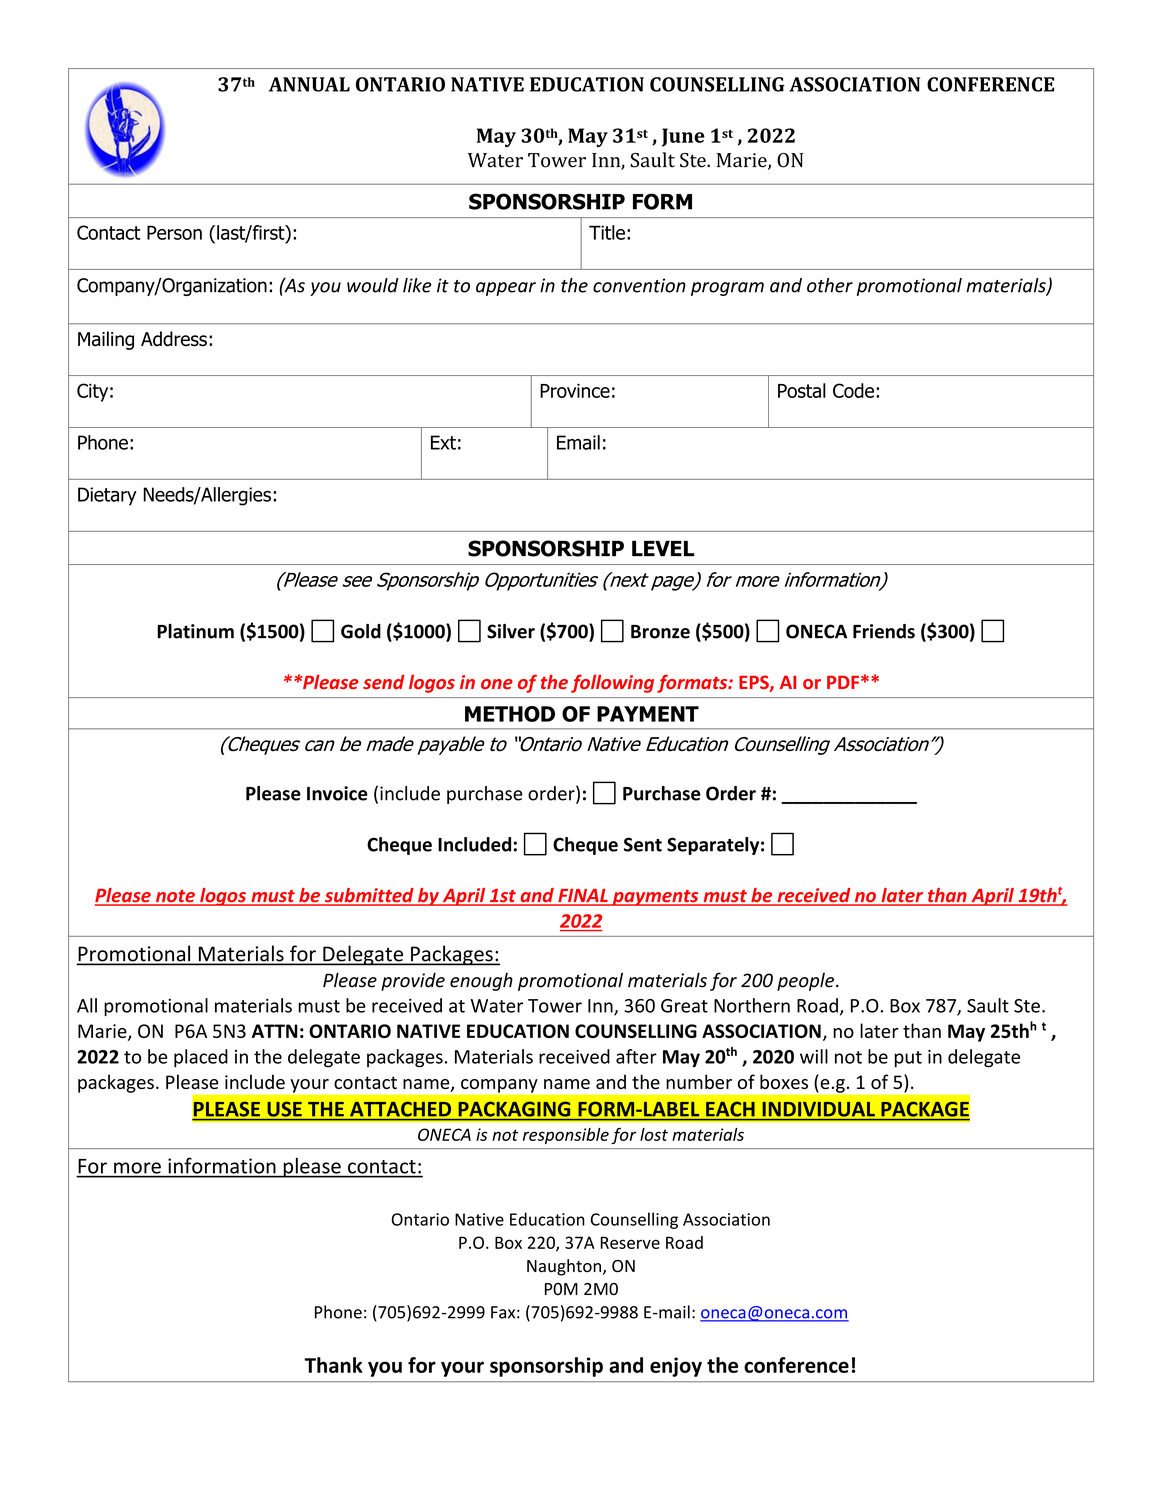 The height and width of the screenshot is (1504, 1162). I want to click on enough, so click(481, 982).
